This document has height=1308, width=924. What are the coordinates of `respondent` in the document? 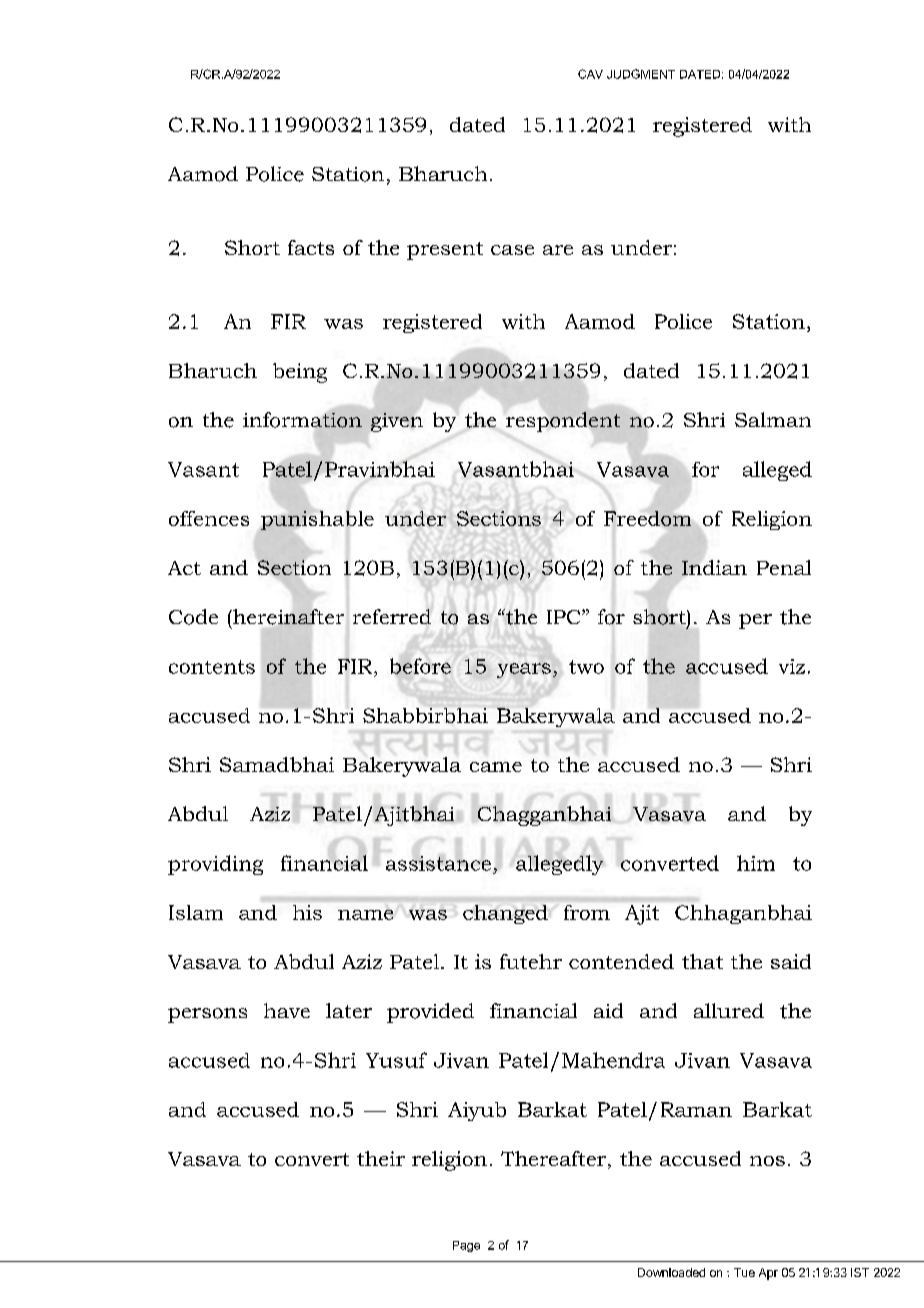 It's located at (563, 422).
